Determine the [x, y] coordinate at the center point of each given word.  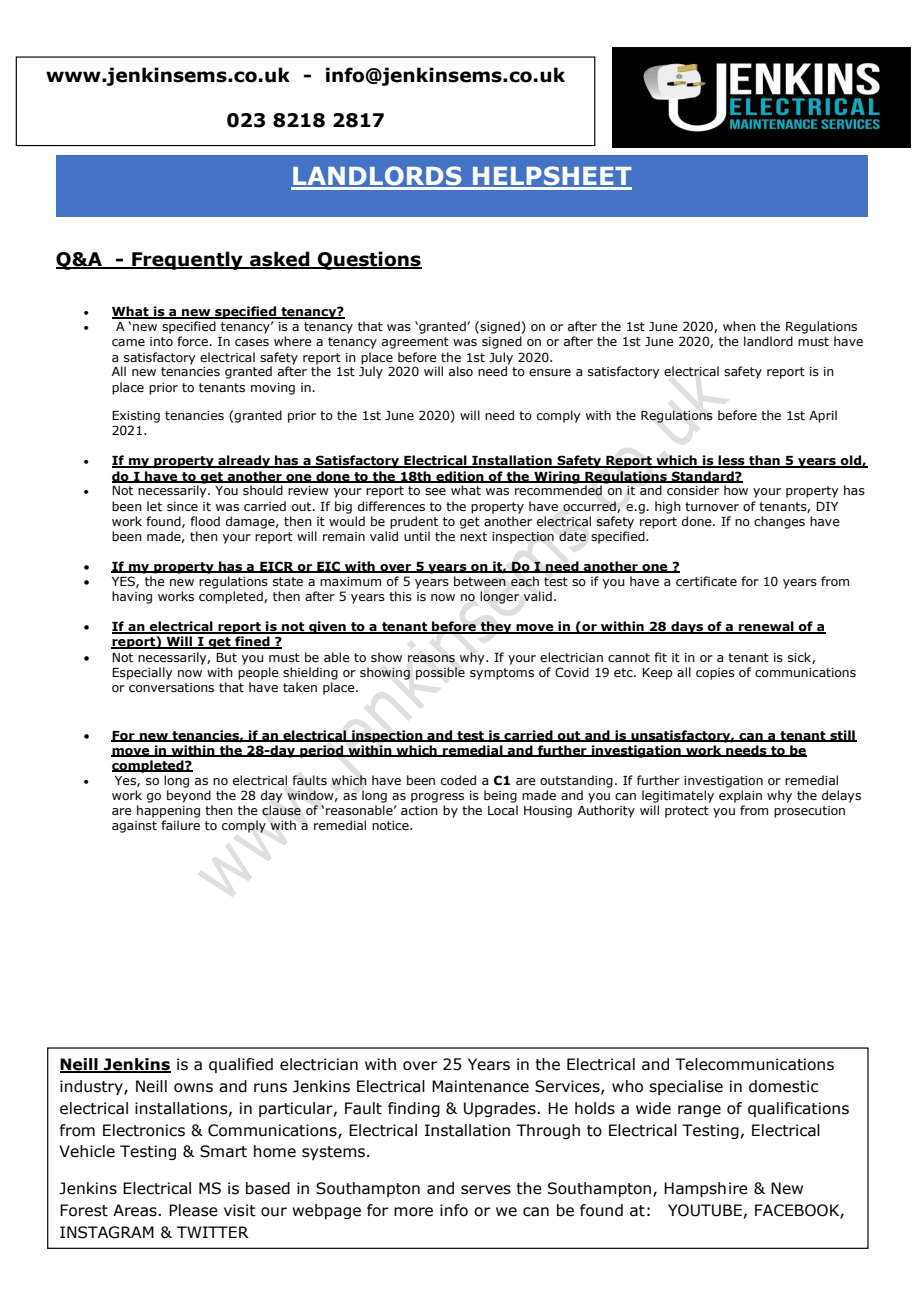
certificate [706, 581]
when [739, 326]
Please [193, 1210]
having [132, 597]
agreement [415, 343]
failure [180, 825]
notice [391, 825]
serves [486, 1190]
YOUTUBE [705, 1210]
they [496, 627]
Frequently [187, 260]
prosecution [809, 812]
